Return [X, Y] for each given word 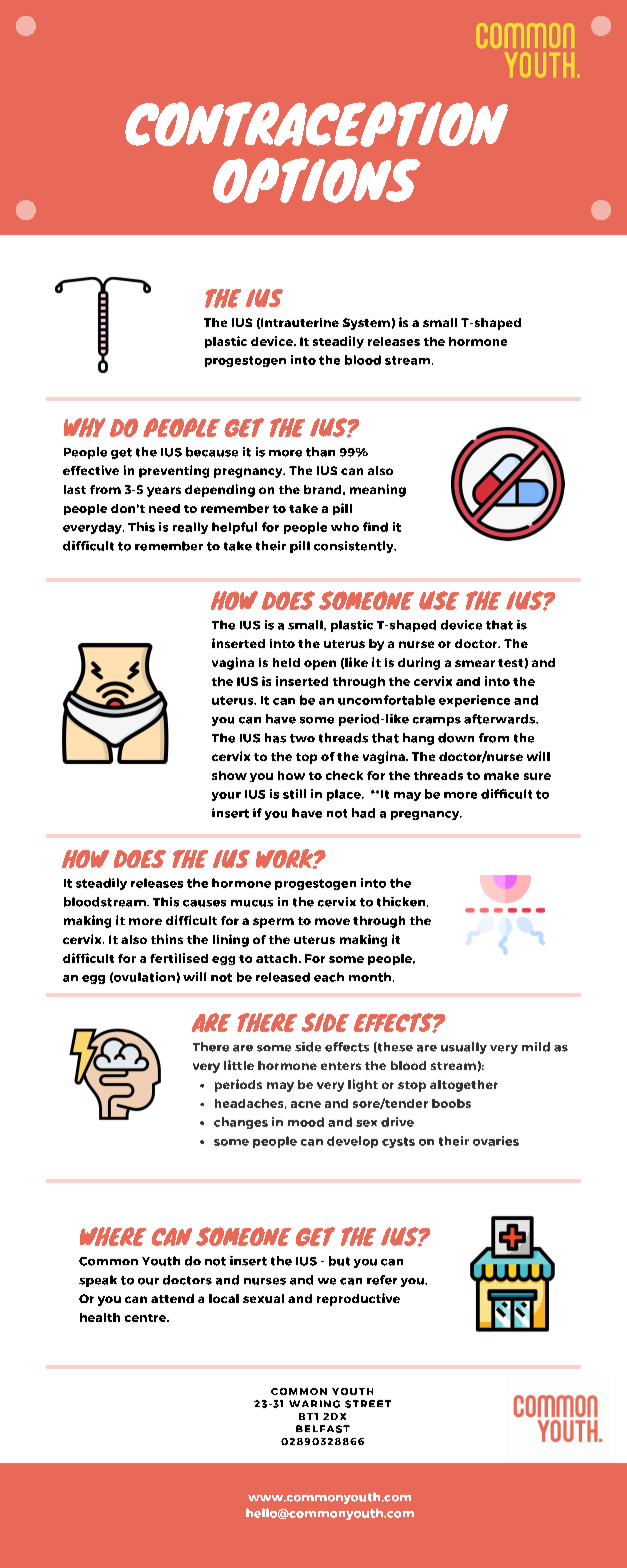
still [294, 794]
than [320, 452]
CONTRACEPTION [316, 124]
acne [306, 1104]
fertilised [179, 958]
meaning [378, 490]
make [501, 775]
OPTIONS [317, 180]
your [226, 796]
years [164, 492]
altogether [464, 1086]
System [366, 324]
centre [147, 1318]
